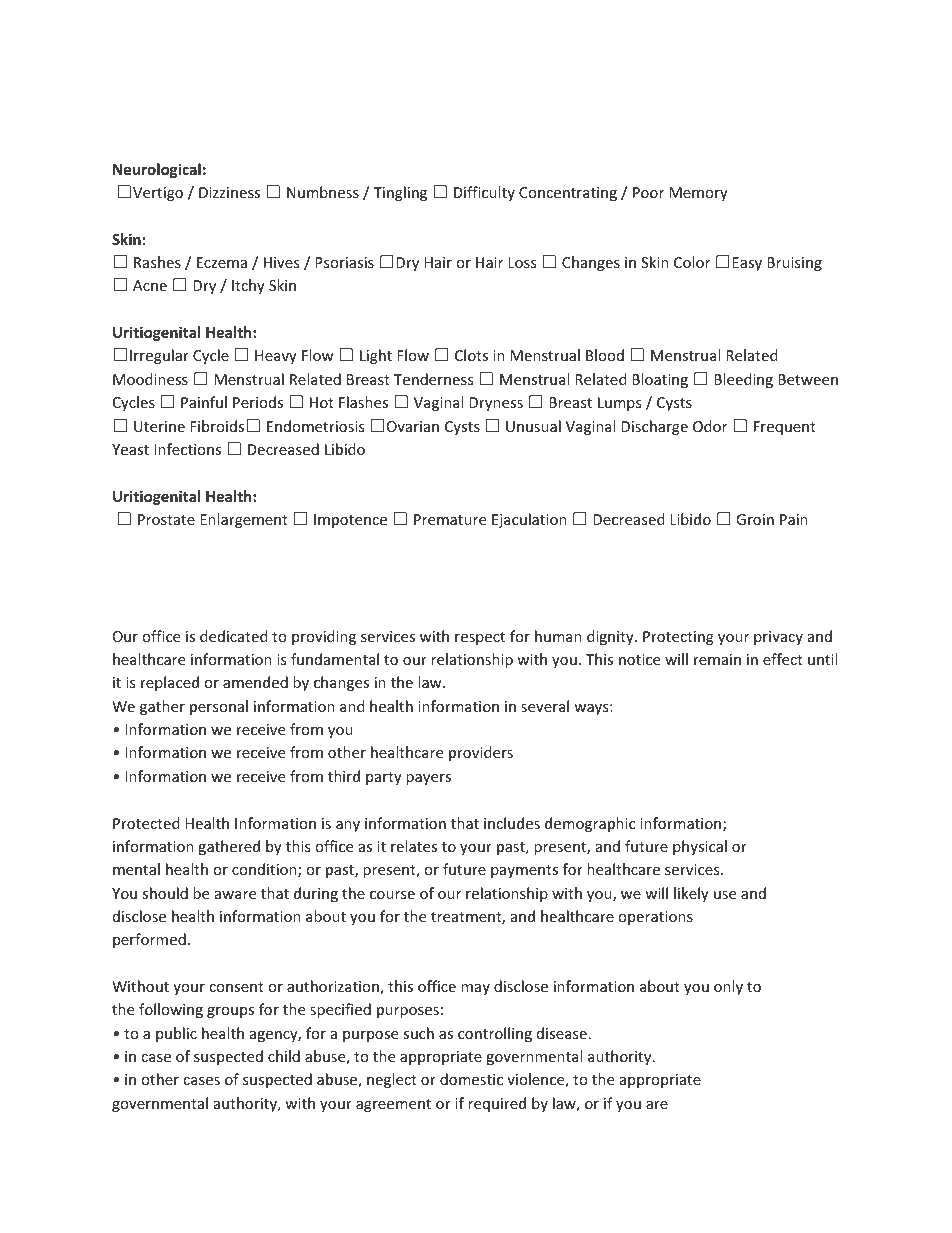 This image has width=952, height=1233. I want to click on Dizziness, so click(229, 192).
